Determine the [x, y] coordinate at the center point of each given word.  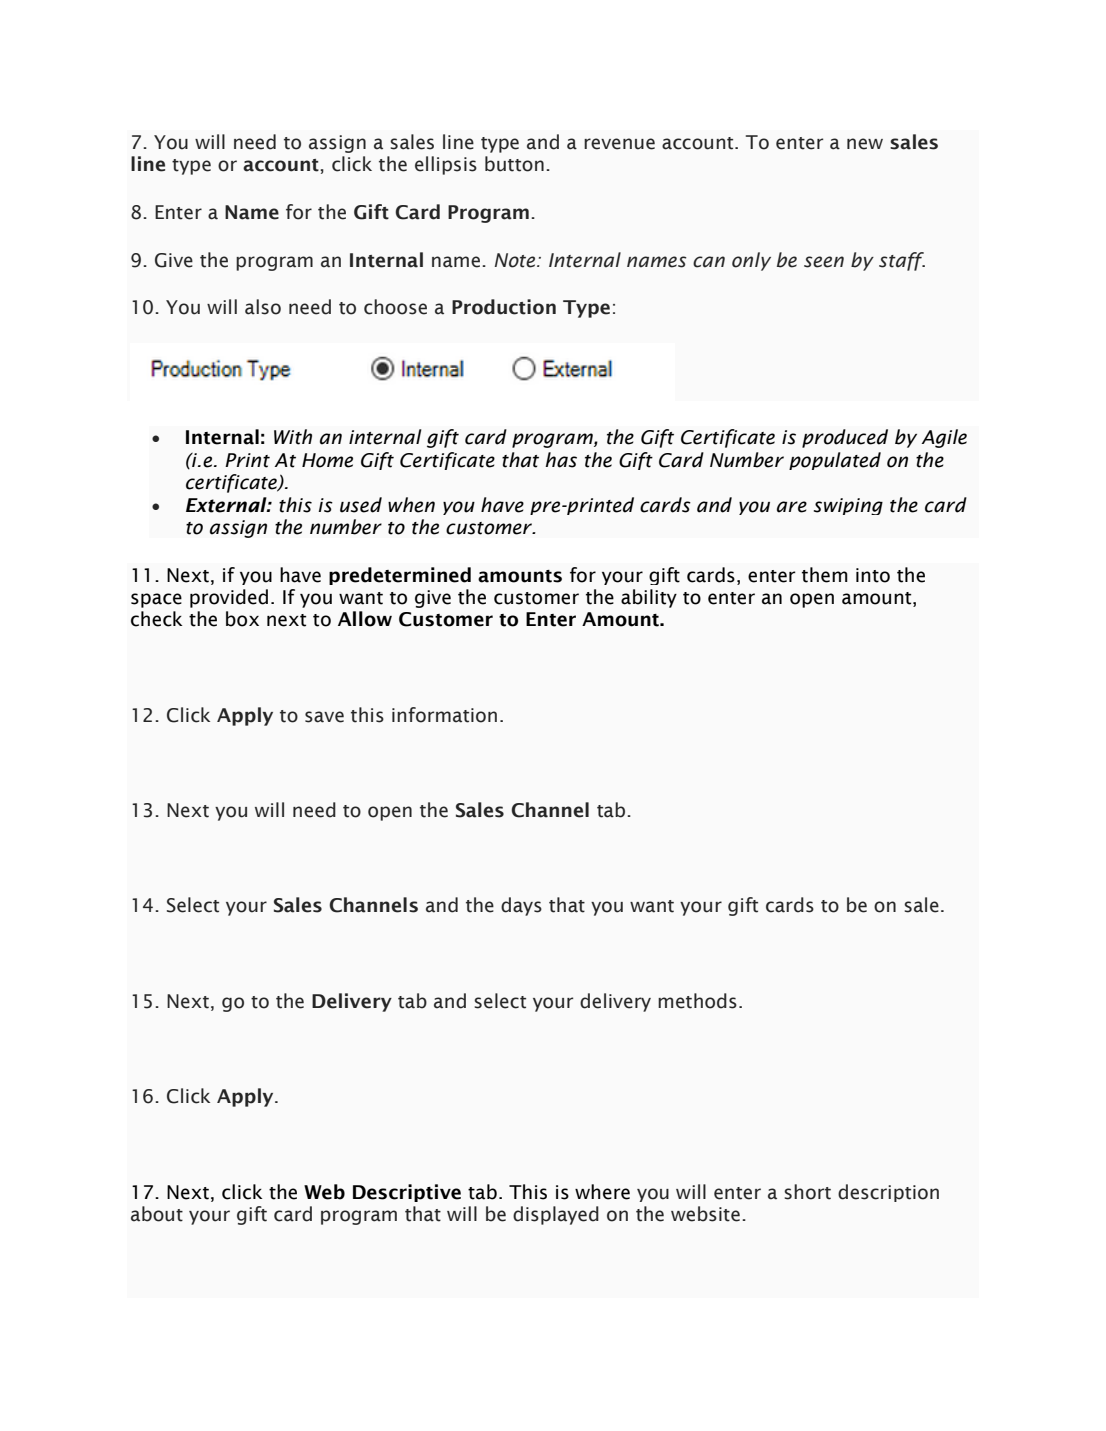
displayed [556, 1215]
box [242, 619]
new [865, 144]
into [873, 575]
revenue [619, 144]
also [263, 307]
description [888, 1193]
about [157, 1214]
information [444, 715]
